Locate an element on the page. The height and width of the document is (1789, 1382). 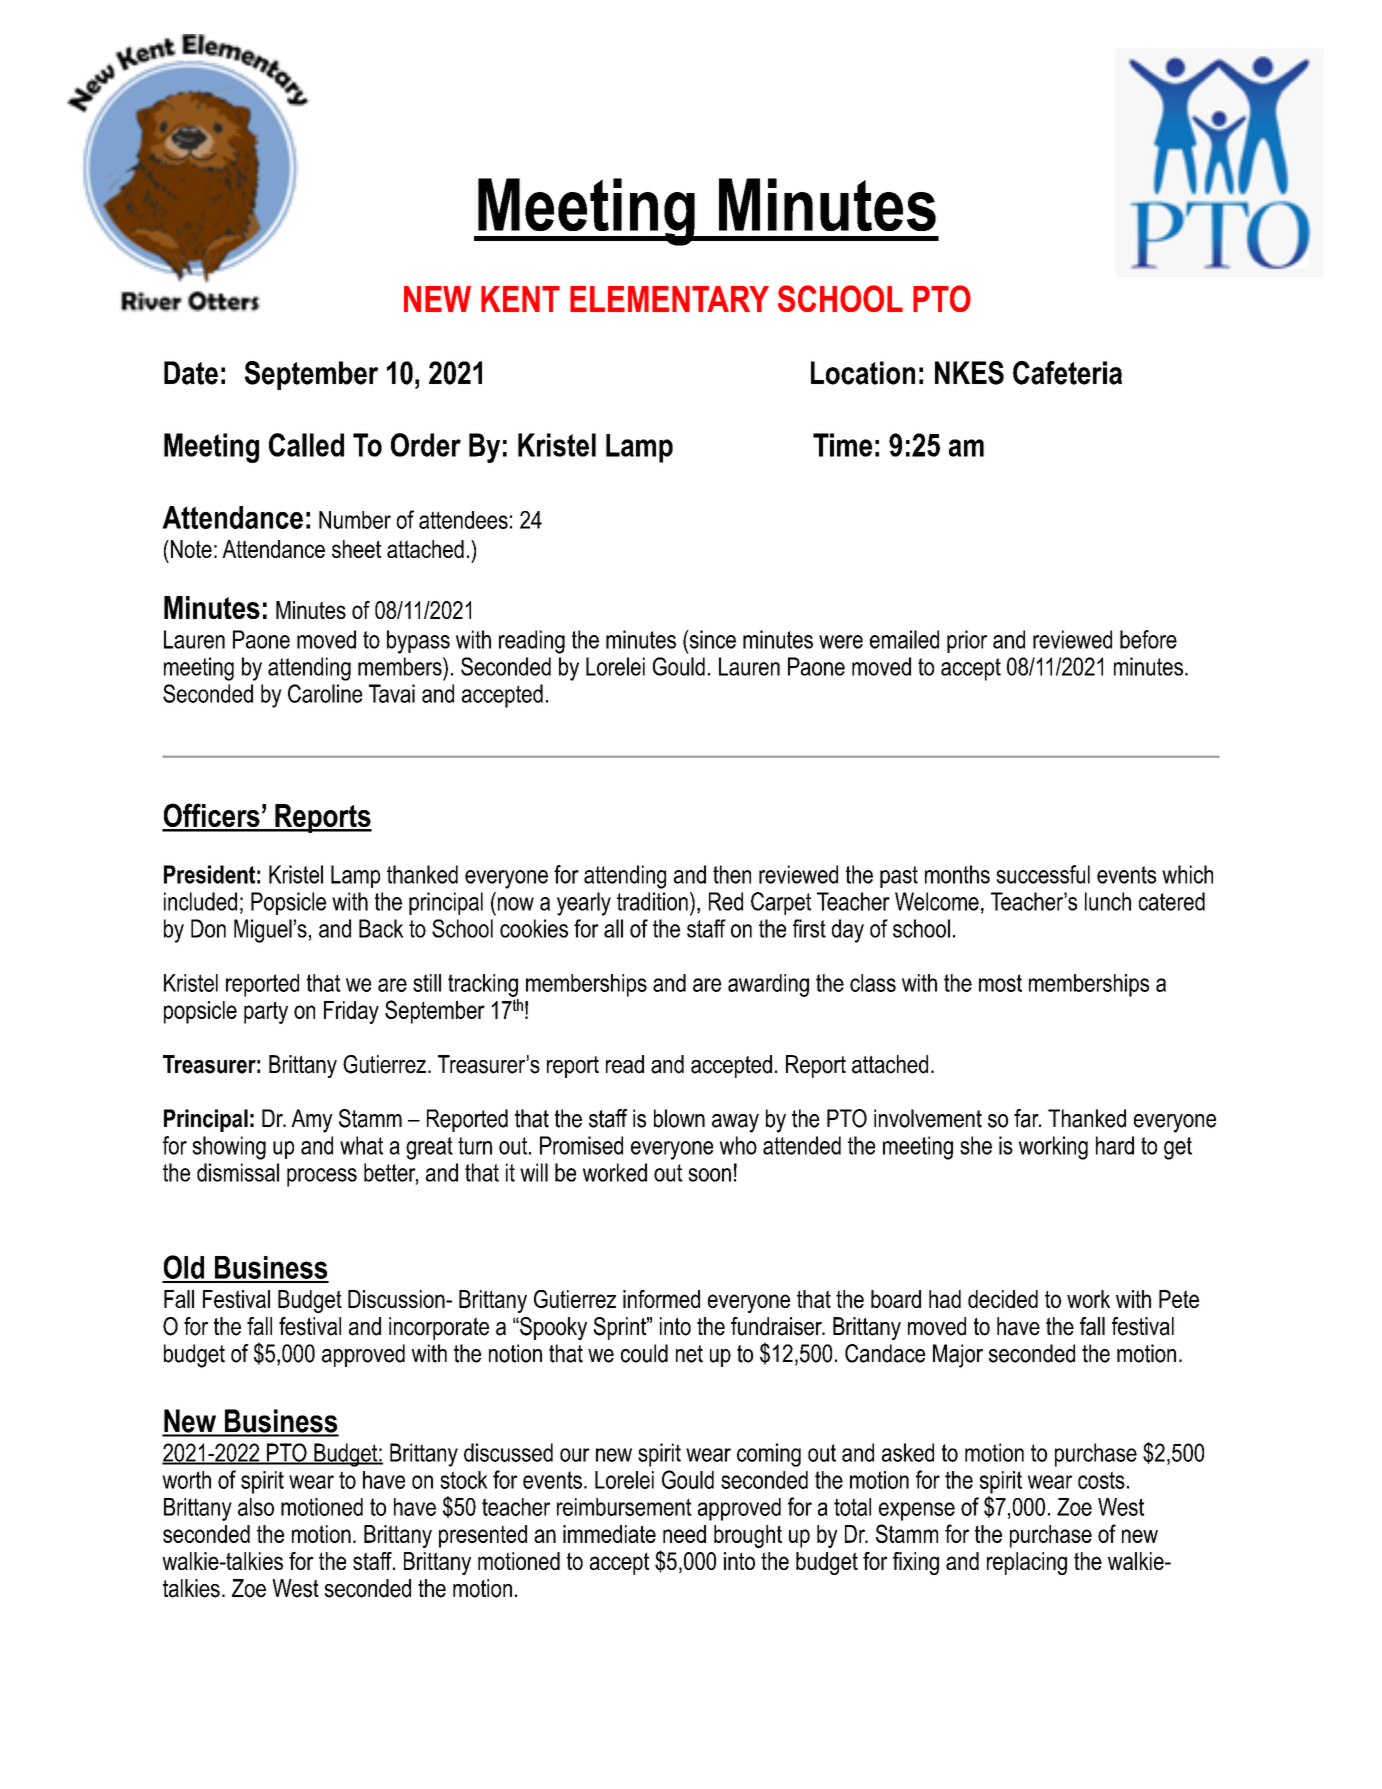
Date is located at coordinates (191, 373).
